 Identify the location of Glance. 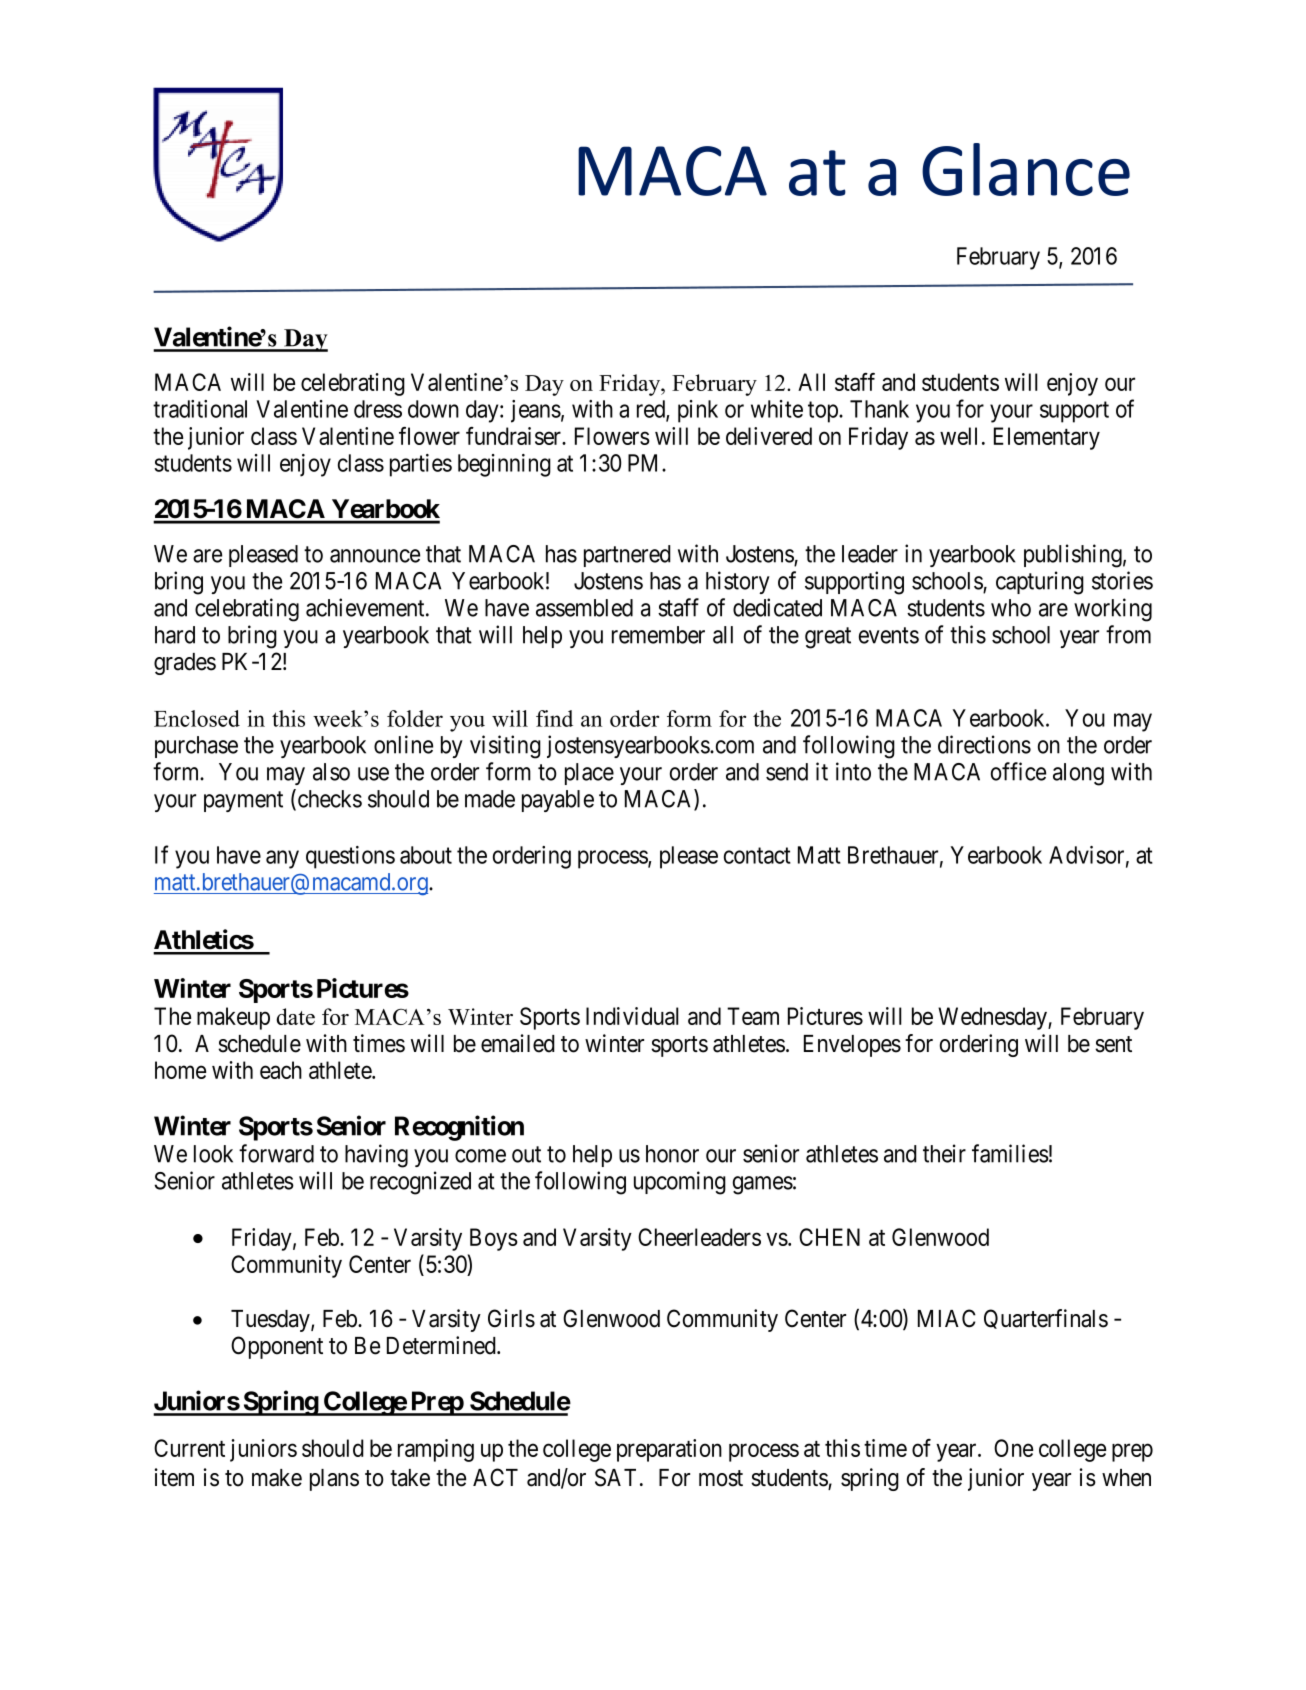
(1026, 169).
